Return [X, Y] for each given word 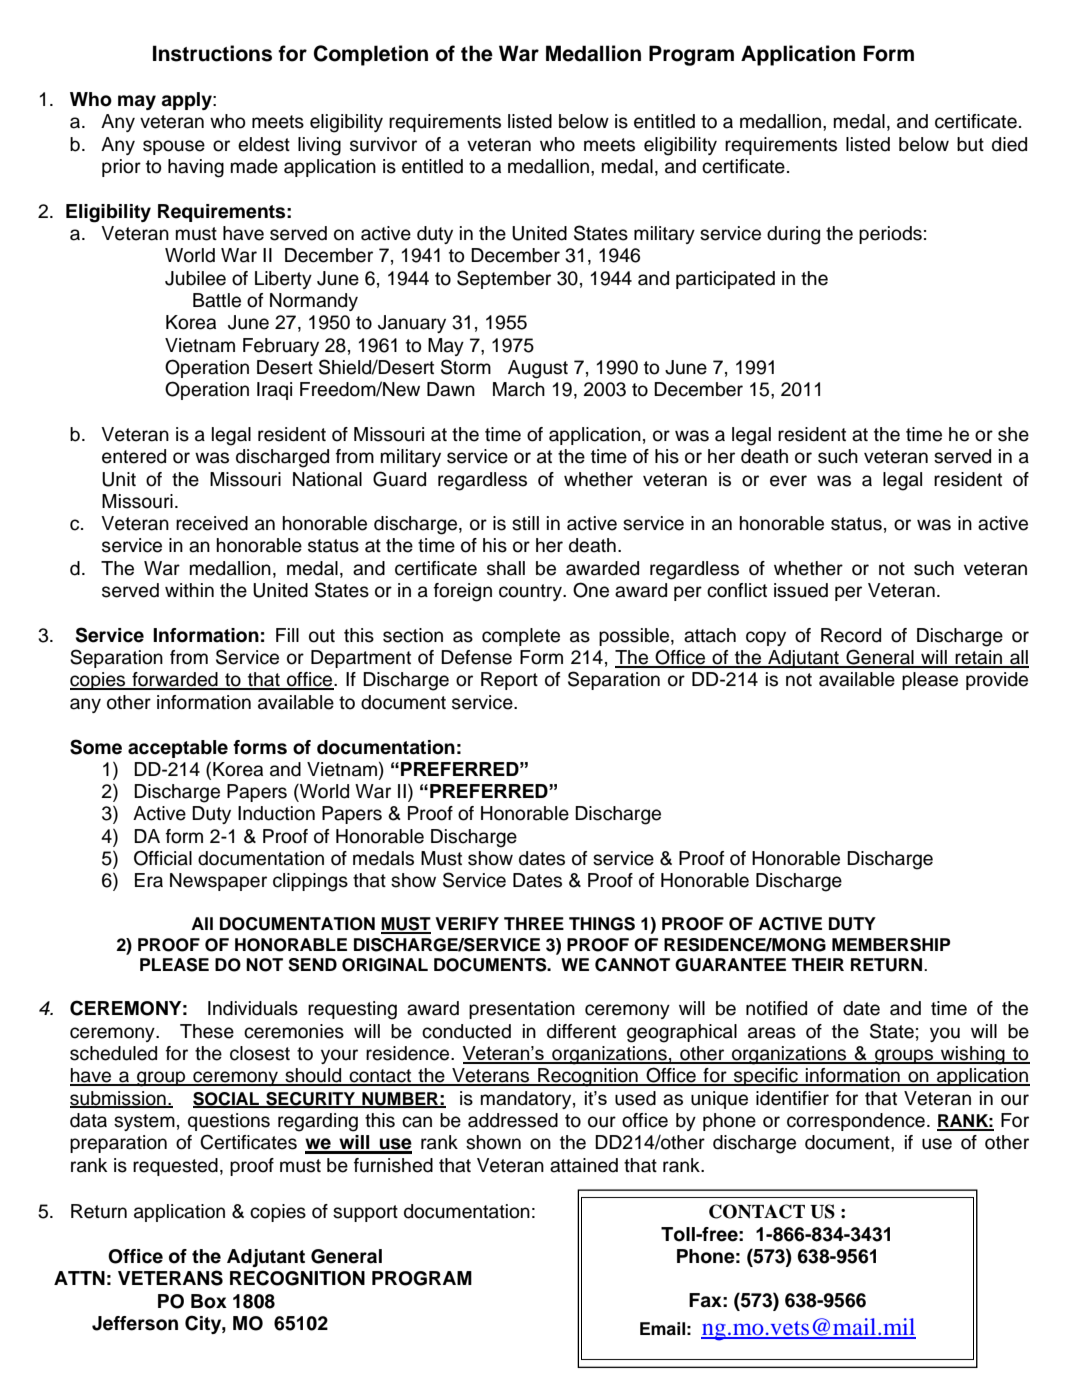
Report [509, 681]
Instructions [212, 53]
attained [584, 1165]
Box [209, 1301]
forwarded [175, 680]
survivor [383, 144]
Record [851, 635]
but [970, 144]
